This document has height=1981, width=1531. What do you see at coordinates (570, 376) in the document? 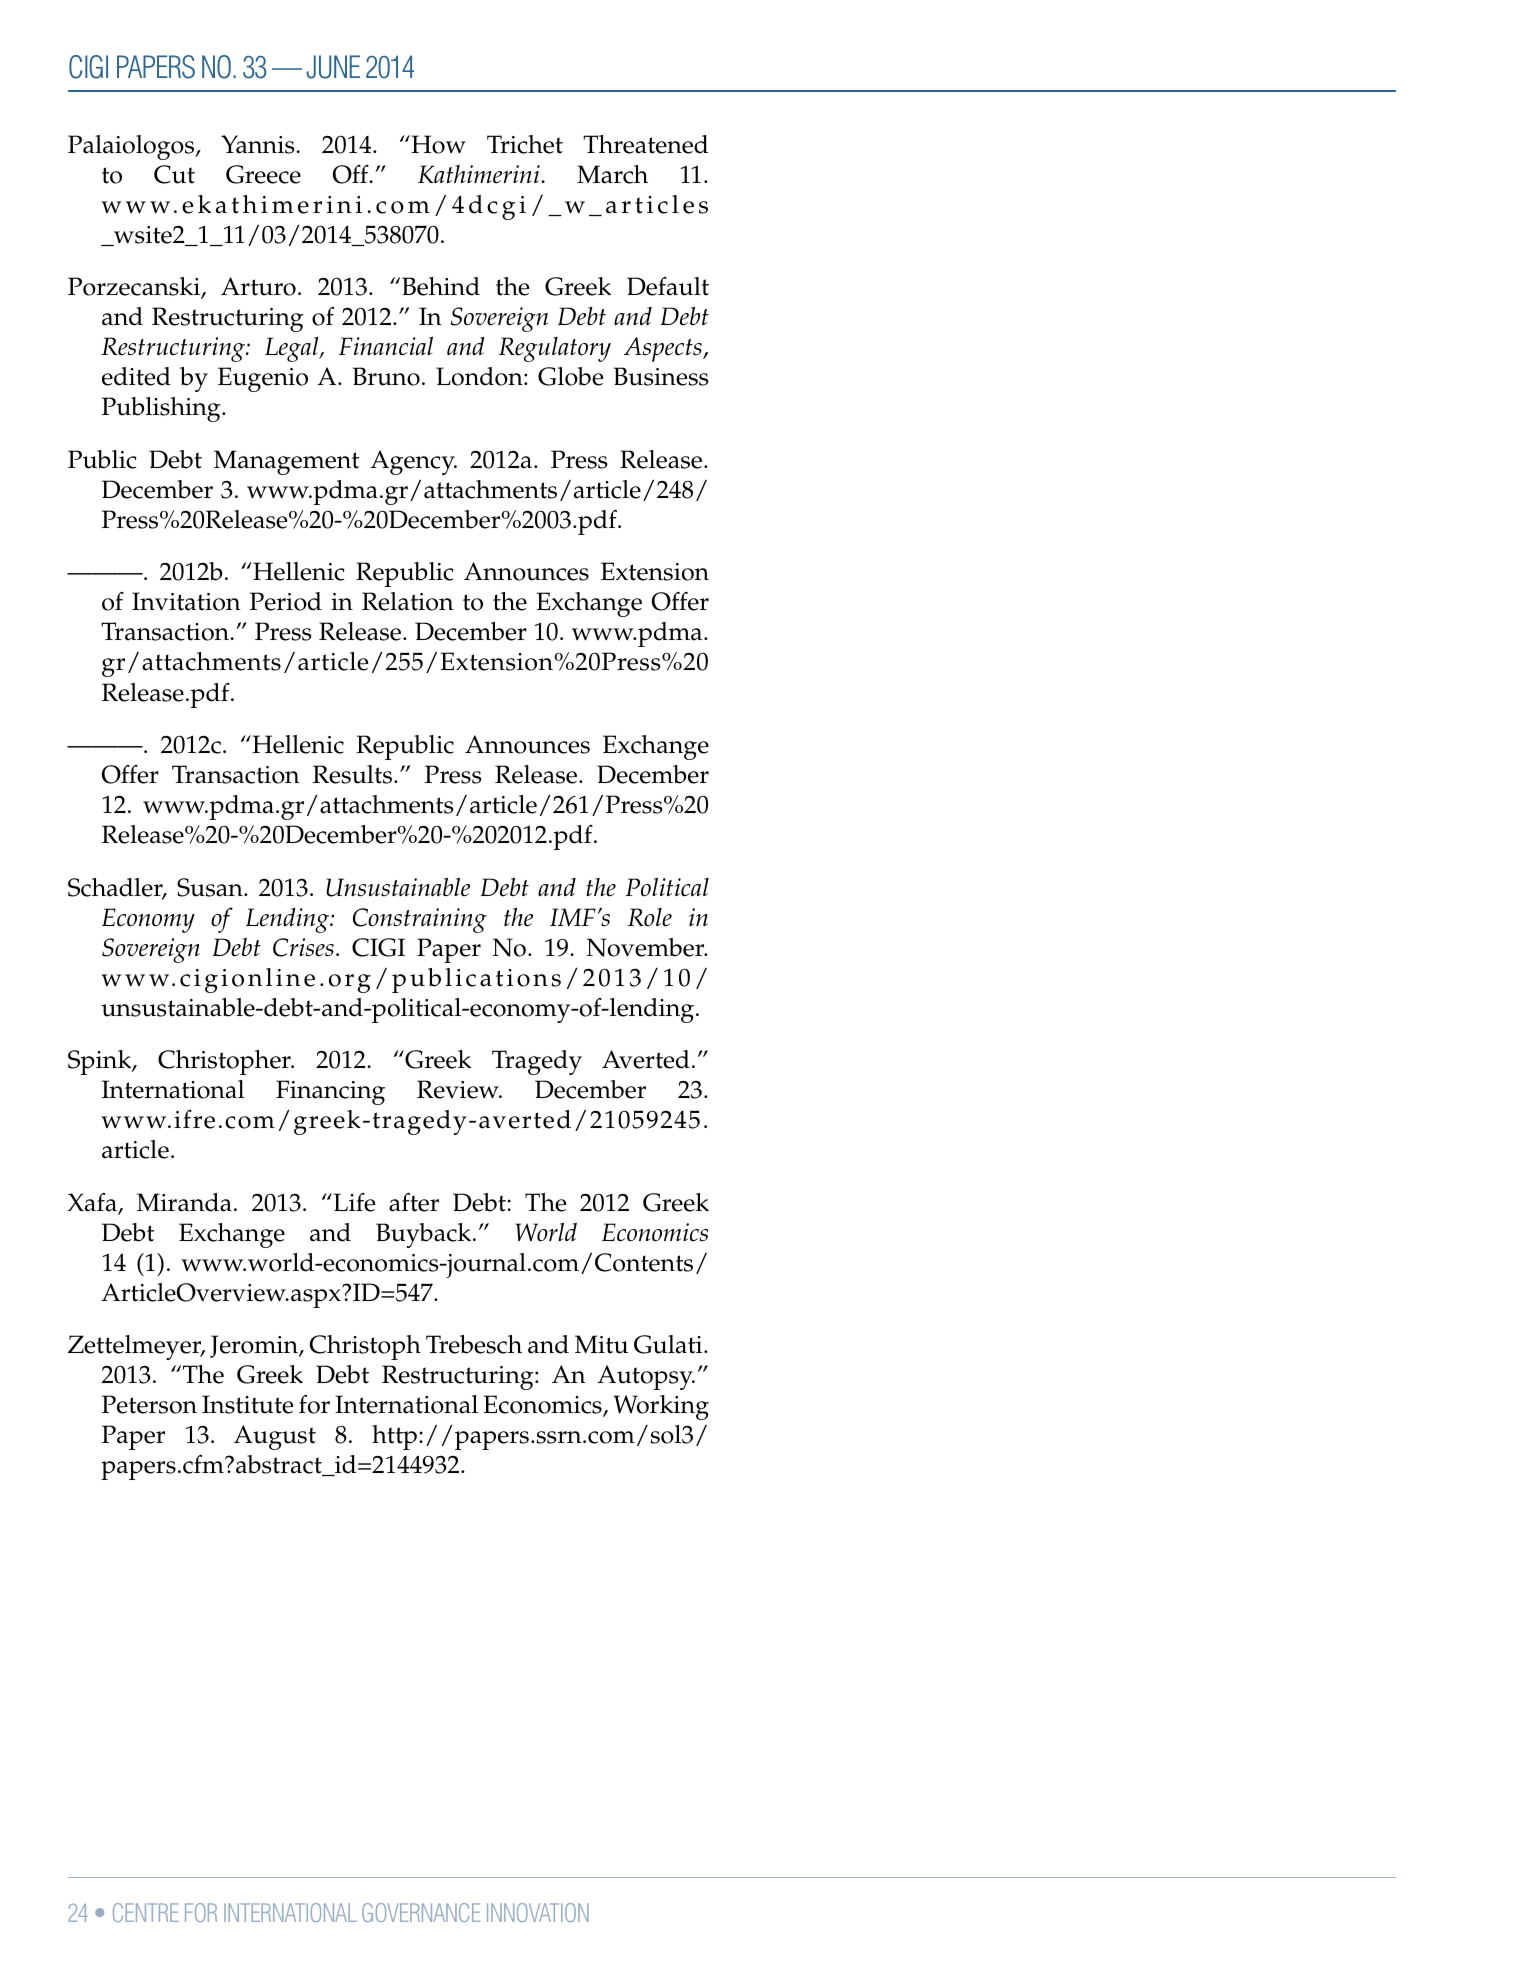
I see `Globe` at bounding box center [570, 376].
